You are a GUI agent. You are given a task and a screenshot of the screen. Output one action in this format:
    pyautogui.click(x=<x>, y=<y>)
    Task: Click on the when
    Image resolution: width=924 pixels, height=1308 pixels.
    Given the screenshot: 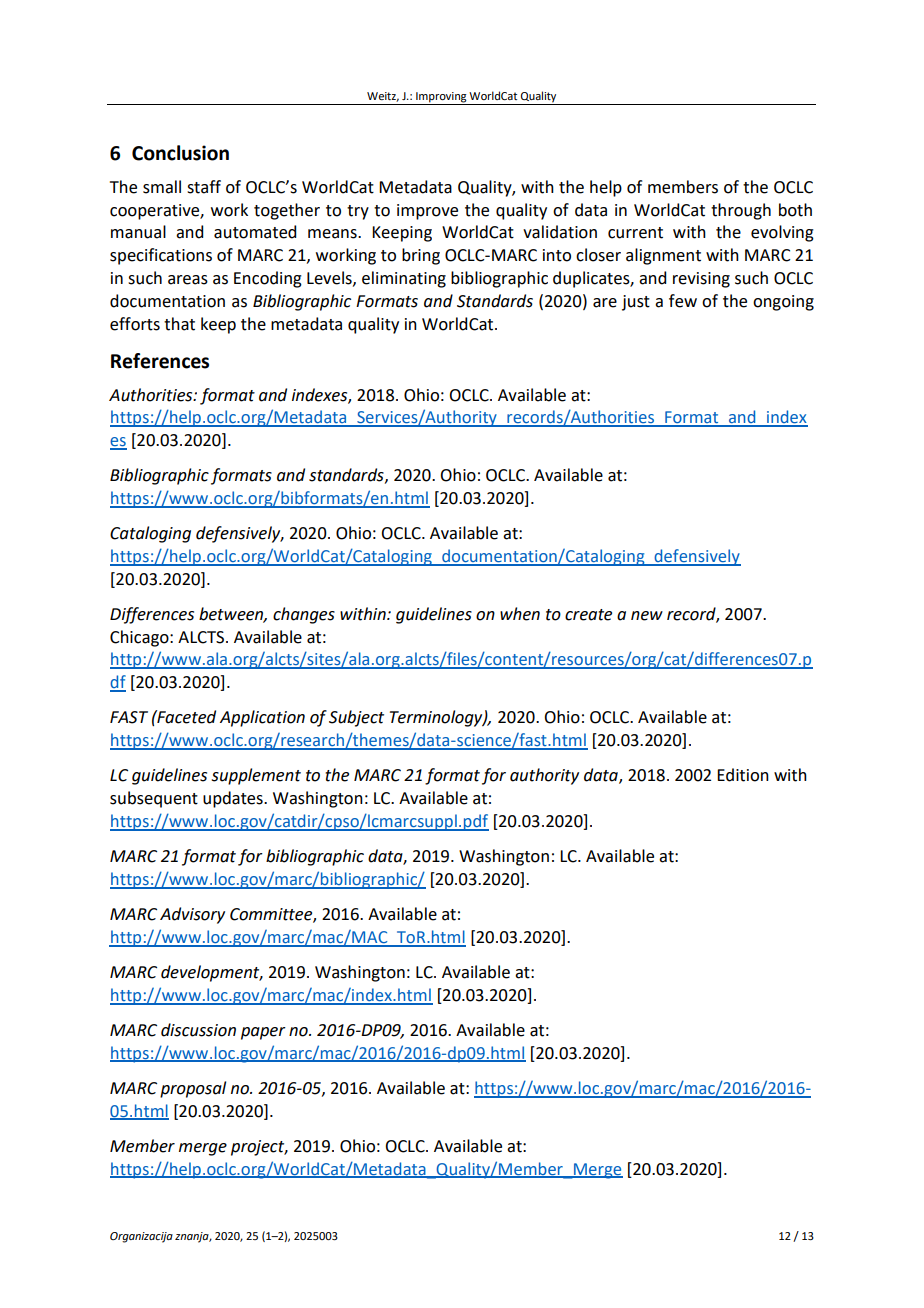 What is the action you would take?
    pyautogui.click(x=520, y=614)
